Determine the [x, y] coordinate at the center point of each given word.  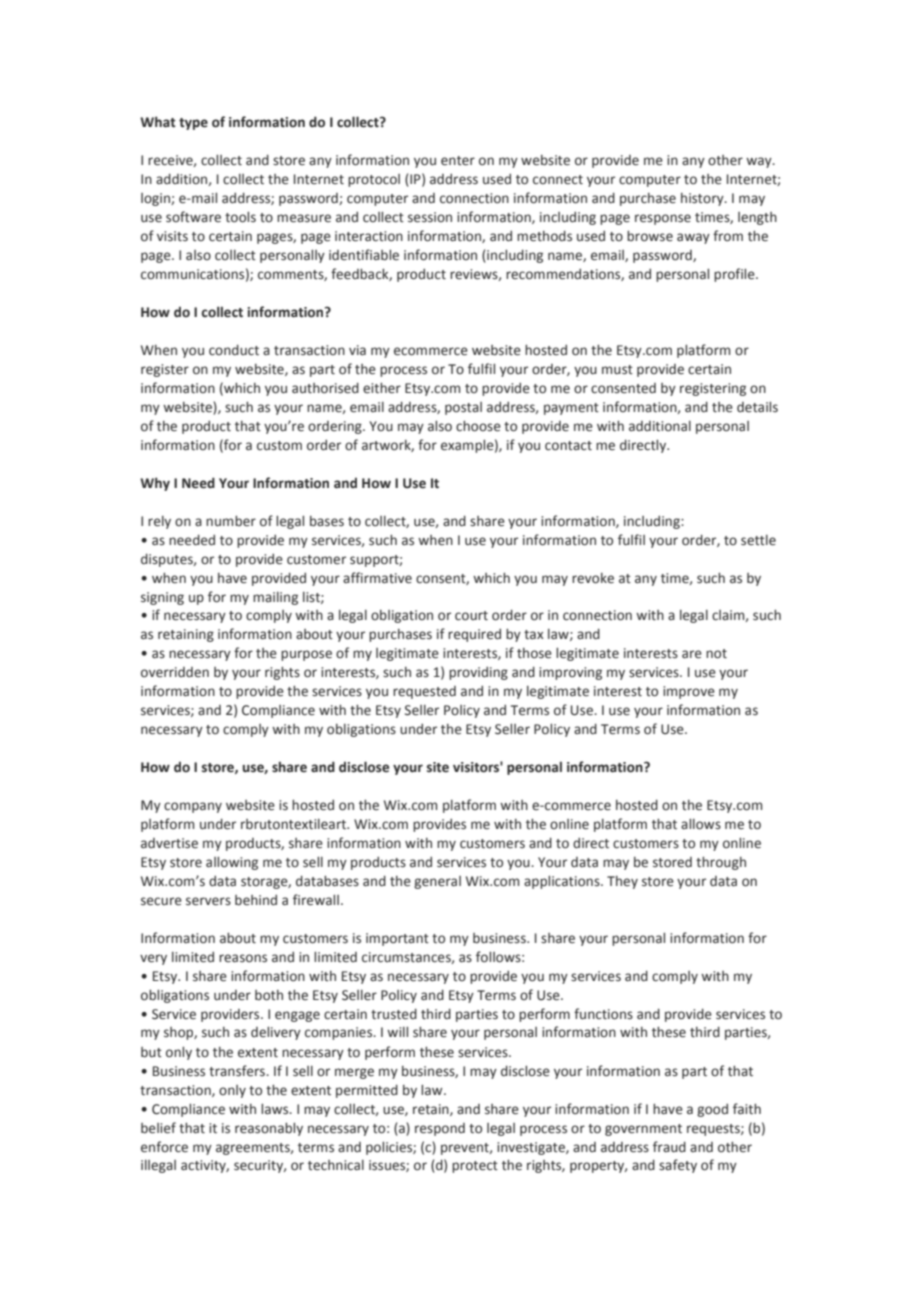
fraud [669, 1146]
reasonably [269, 1129]
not [716, 654]
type [193, 124]
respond [440, 1129]
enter [458, 161]
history [703, 199]
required [474, 635]
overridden [175, 672]
